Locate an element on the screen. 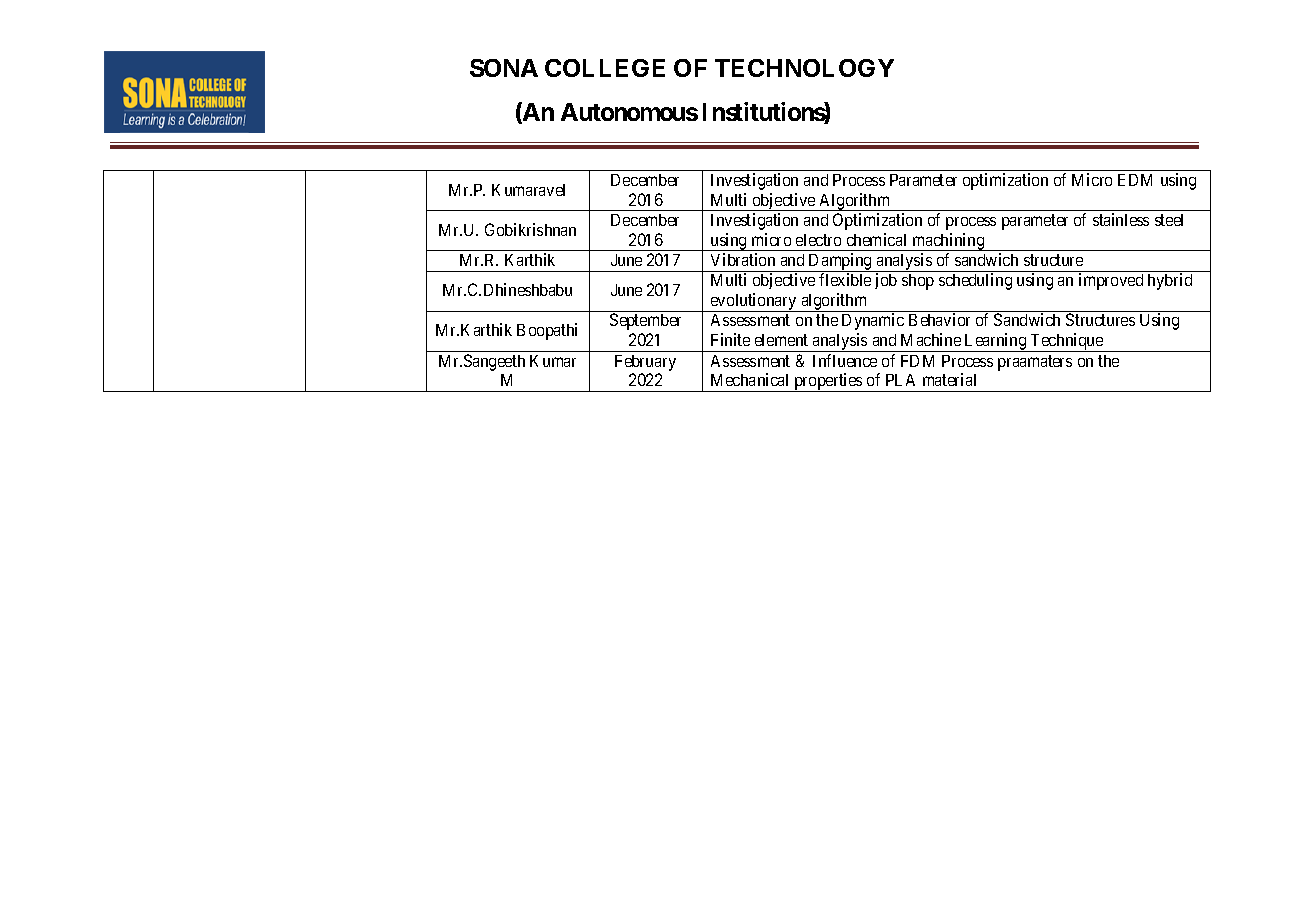 The width and height of the screenshot is (1308, 924). properties is located at coordinates (828, 382).
